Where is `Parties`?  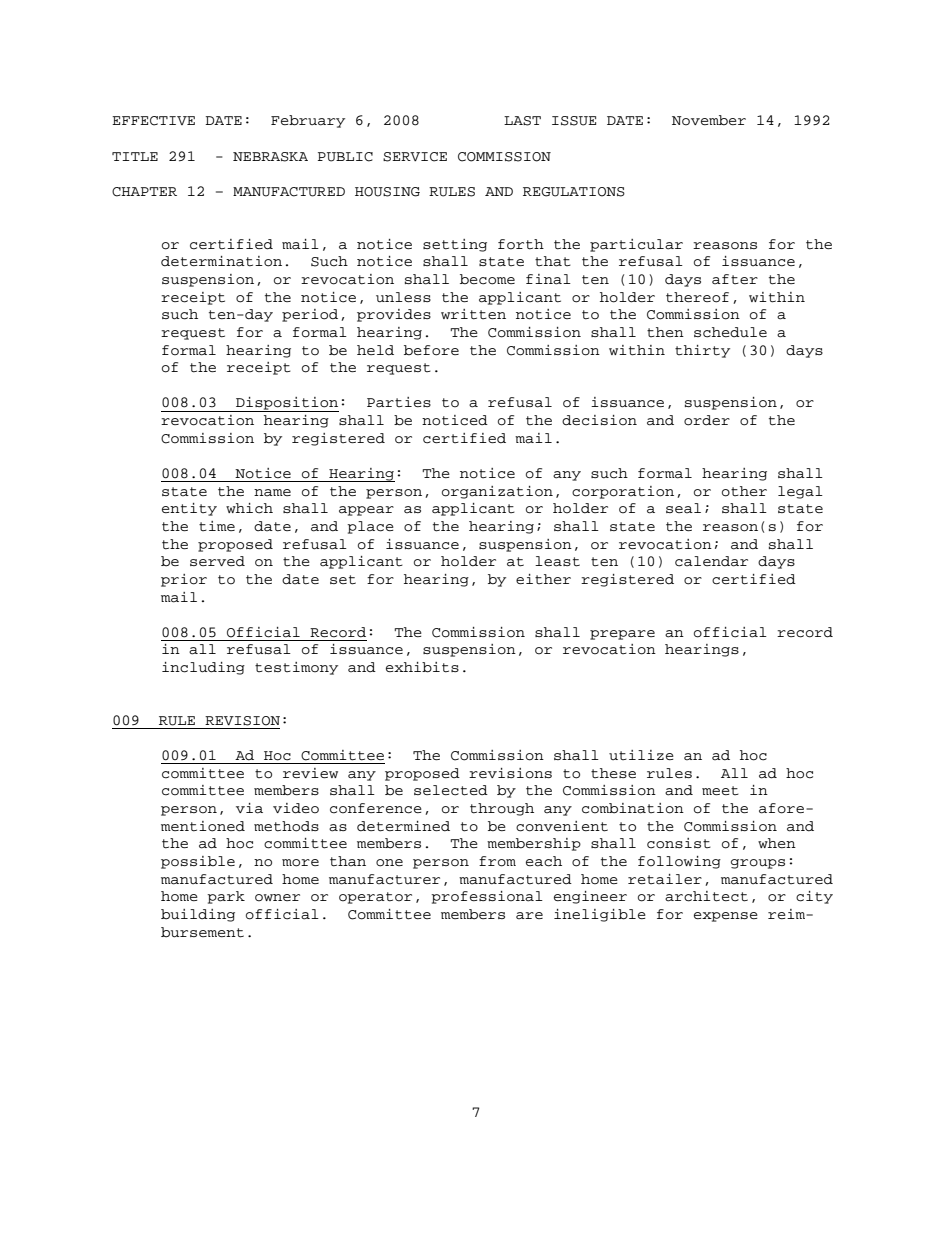
Parties is located at coordinates (399, 402).
